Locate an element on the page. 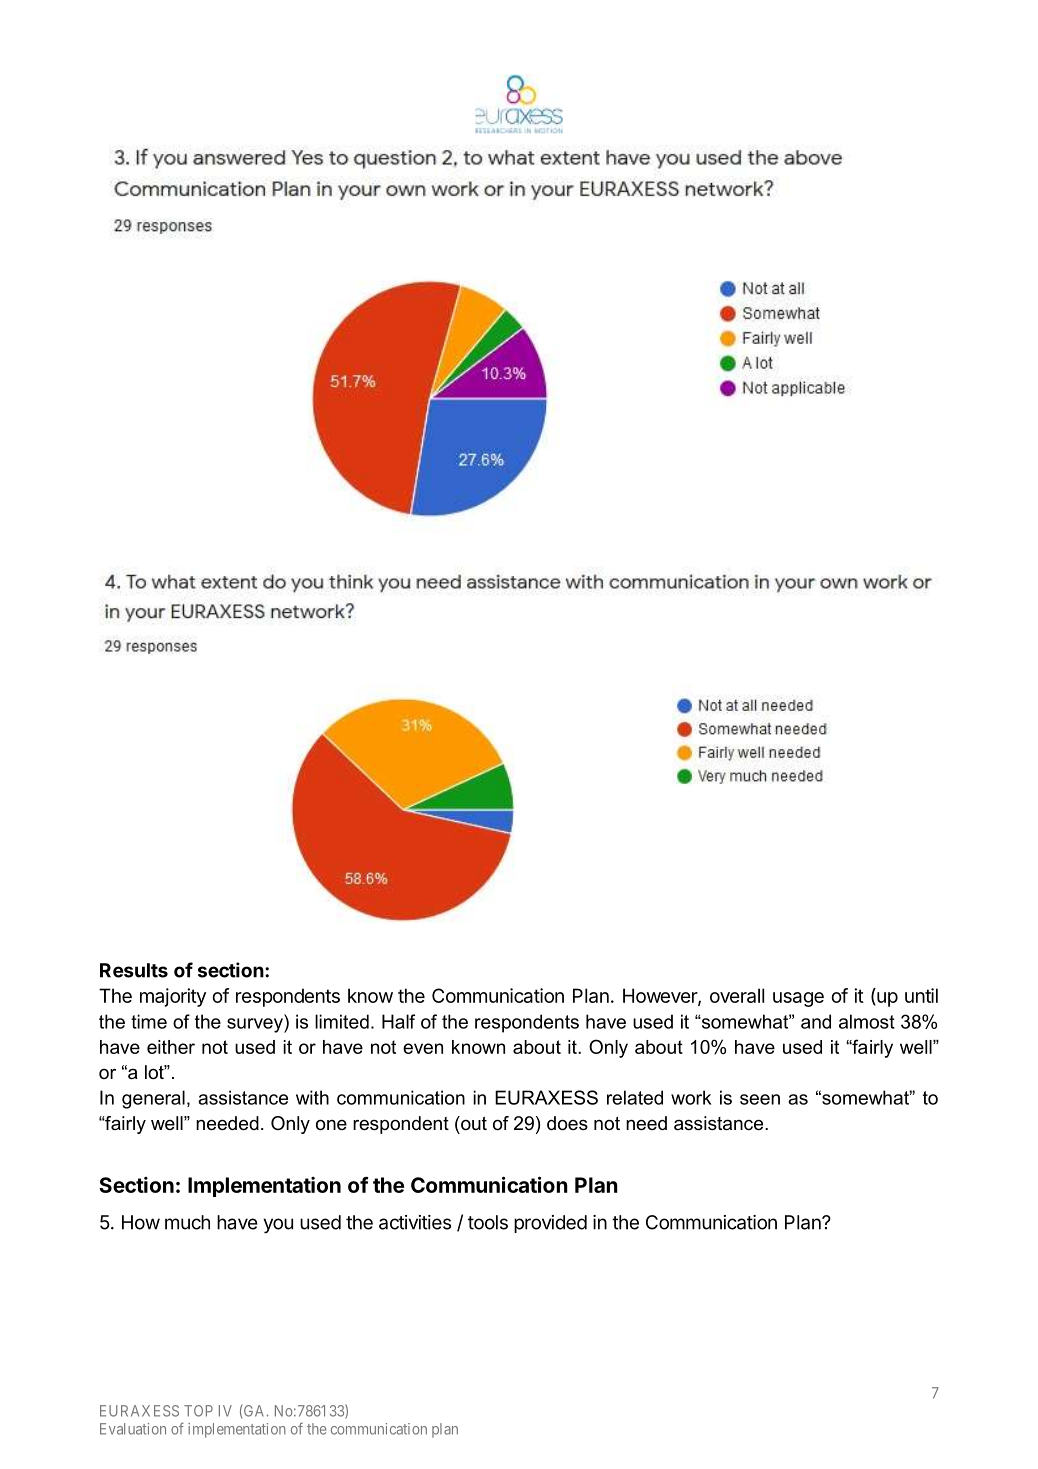 Image resolution: width=1038 pixels, height=1469 pixels. Half is located at coordinates (398, 1021).
